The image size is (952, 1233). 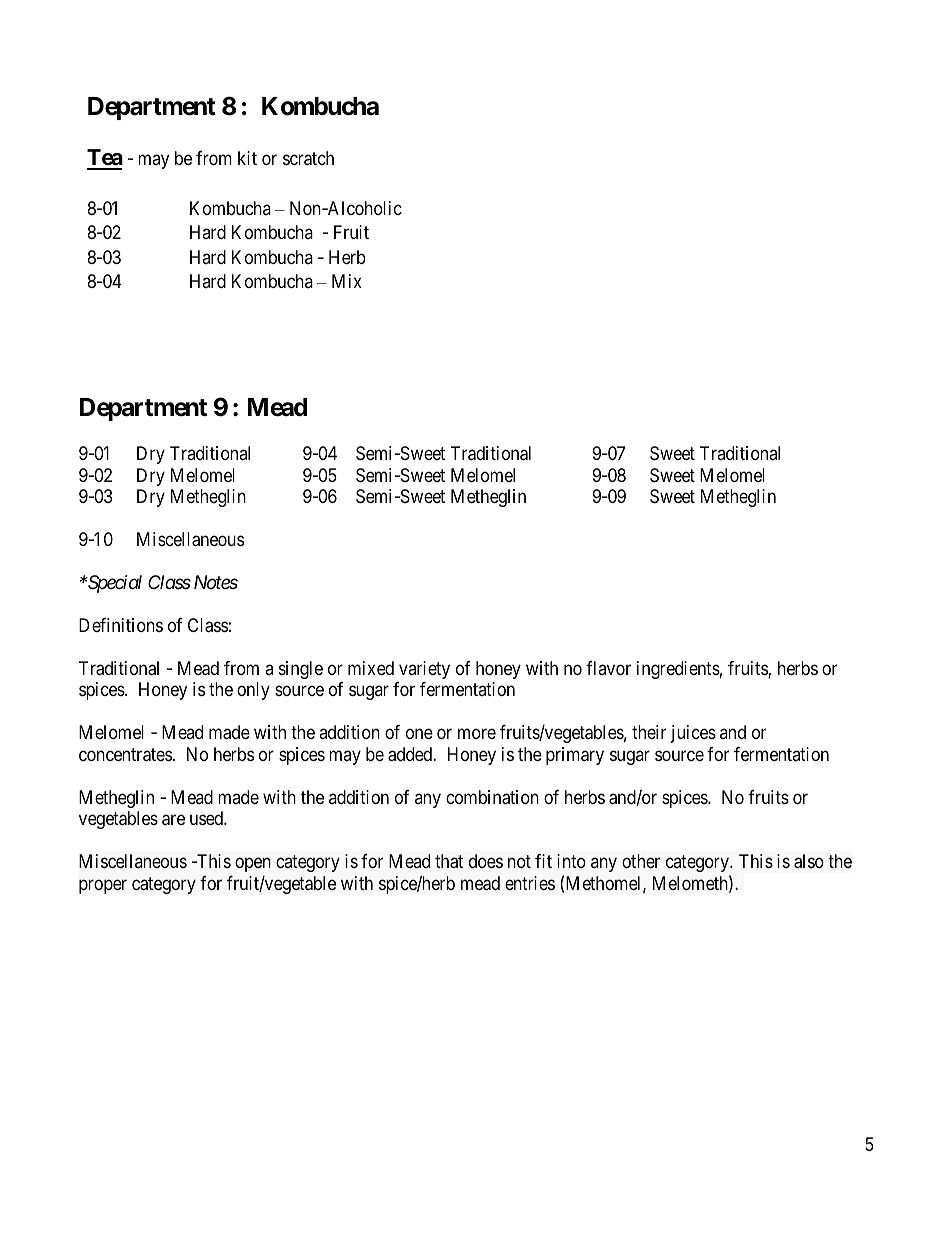 I want to click on more, so click(x=477, y=734).
